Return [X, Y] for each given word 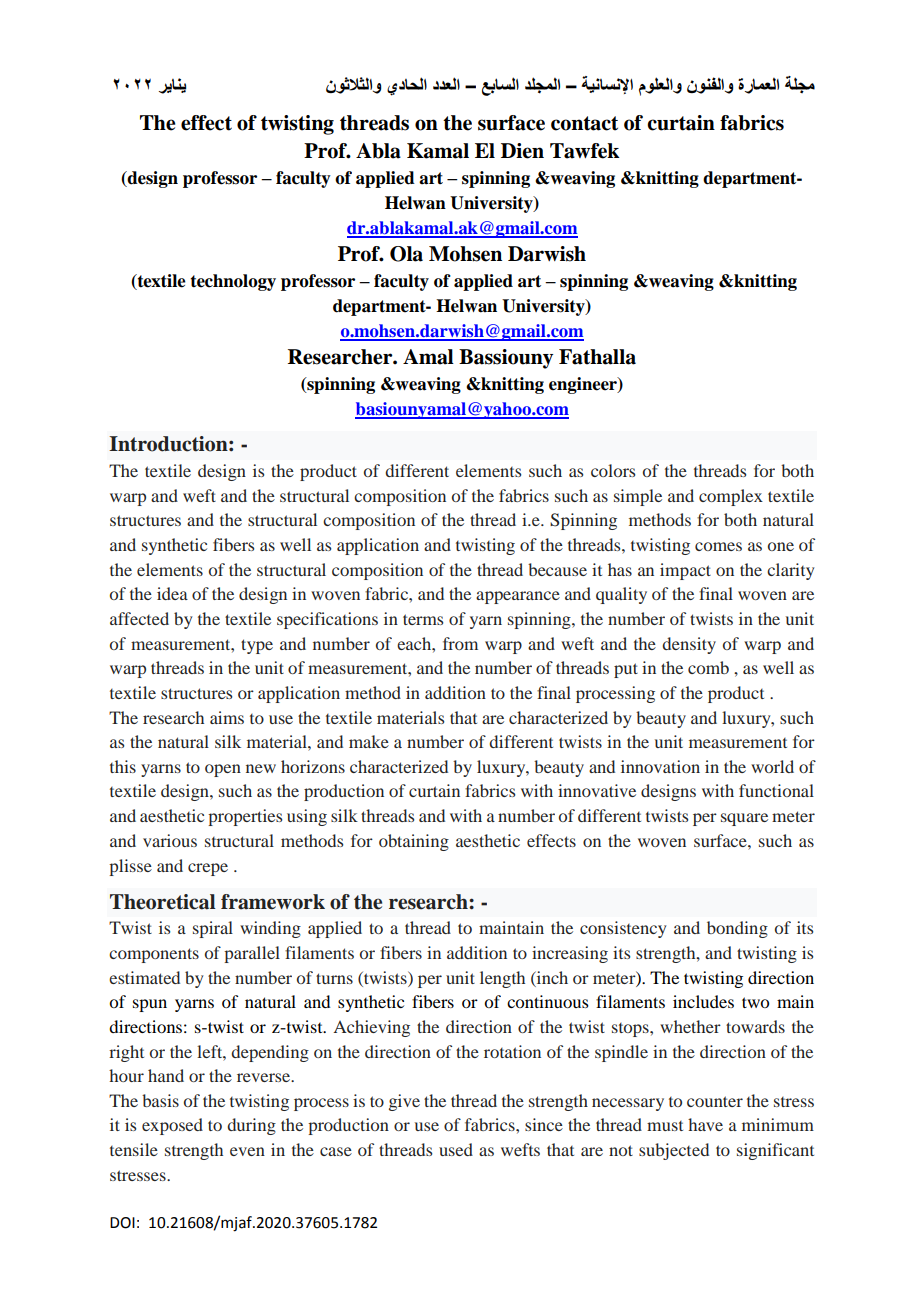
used [456, 1149]
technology [233, 282]
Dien [522, 151]
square [744, 819]
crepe [208, 869]
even [247, 1151]
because [557, 569]
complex [731, 497]
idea [172, 593]
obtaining [414, 842]
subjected [674, 1151]
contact [584, 123]
